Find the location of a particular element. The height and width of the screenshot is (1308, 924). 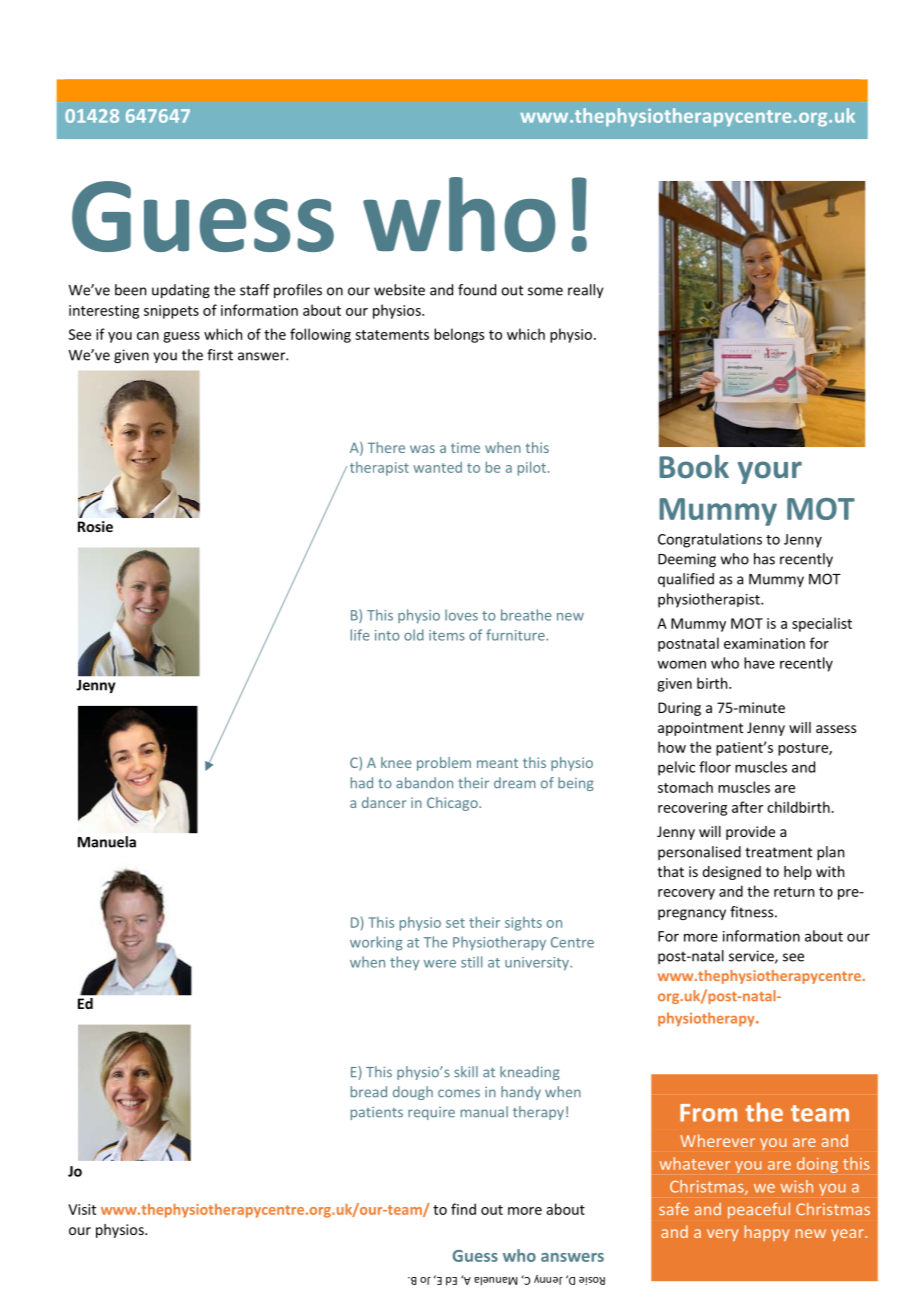

really is located at coordinates (585, 291).
